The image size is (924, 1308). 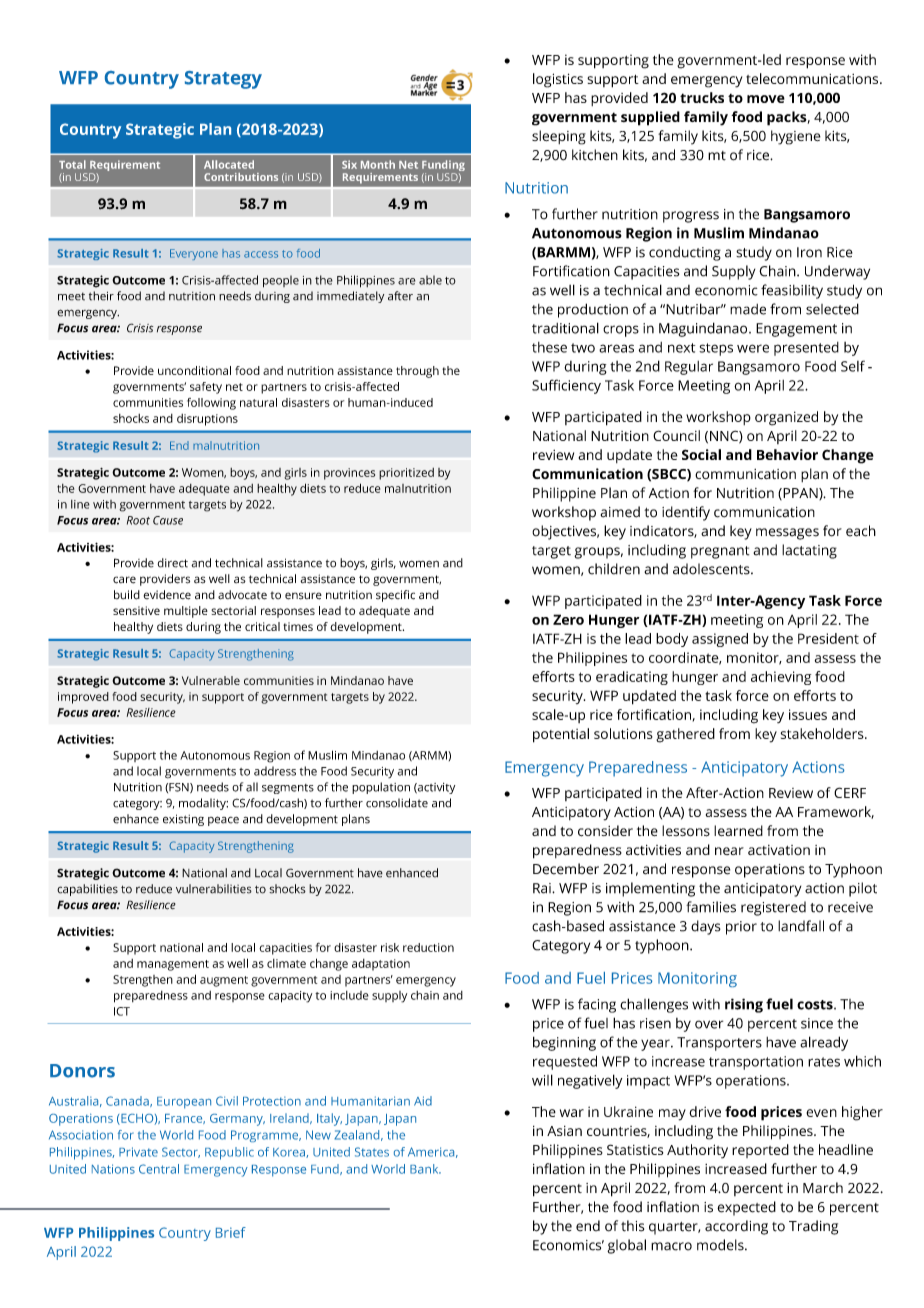 What do you see at coordinates (766, 99) in the screenshot?
I see `move` at bounding box center [766, 99].
